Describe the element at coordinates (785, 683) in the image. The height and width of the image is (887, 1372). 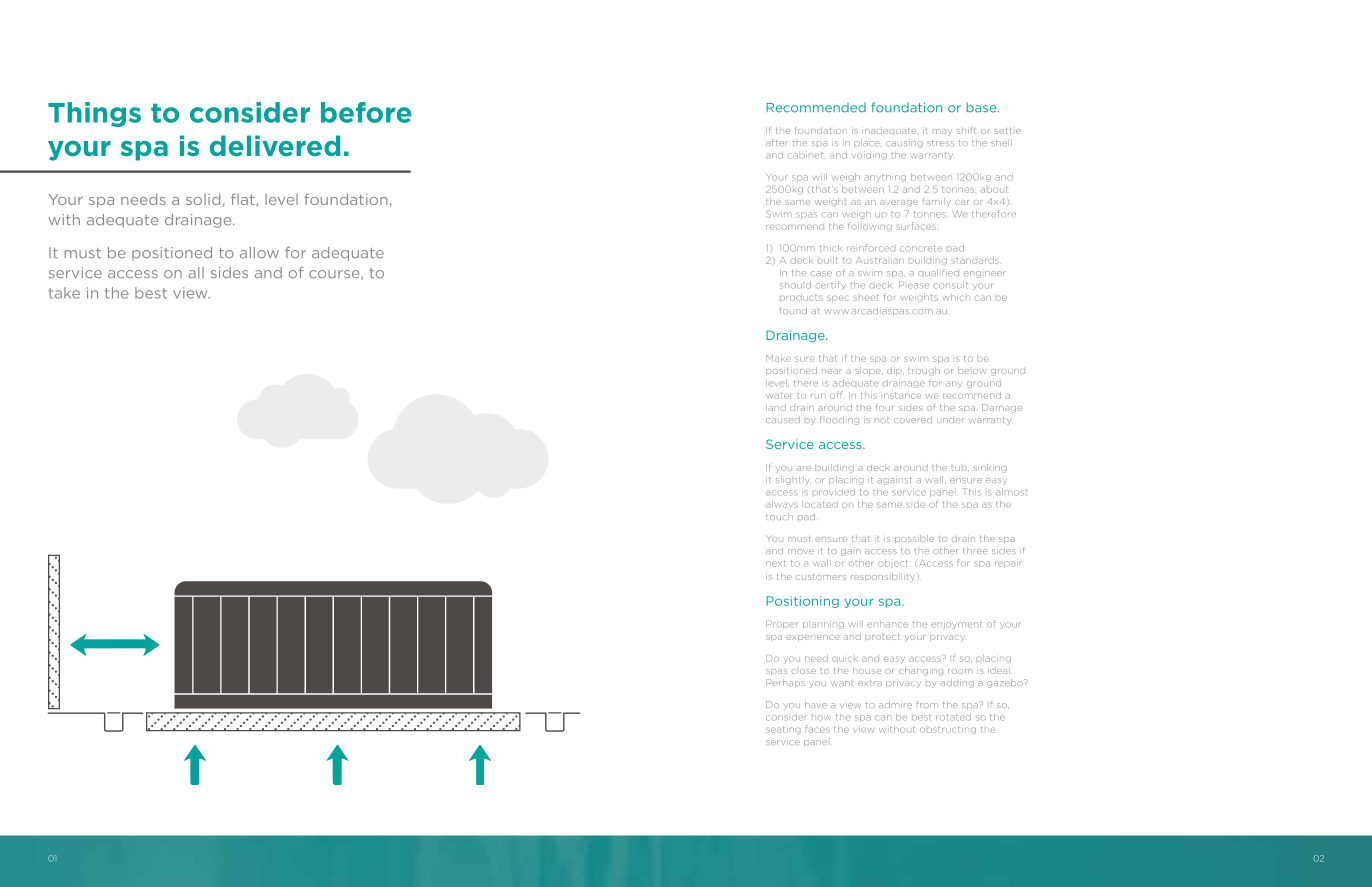
I see `Perhaps` at that location.
